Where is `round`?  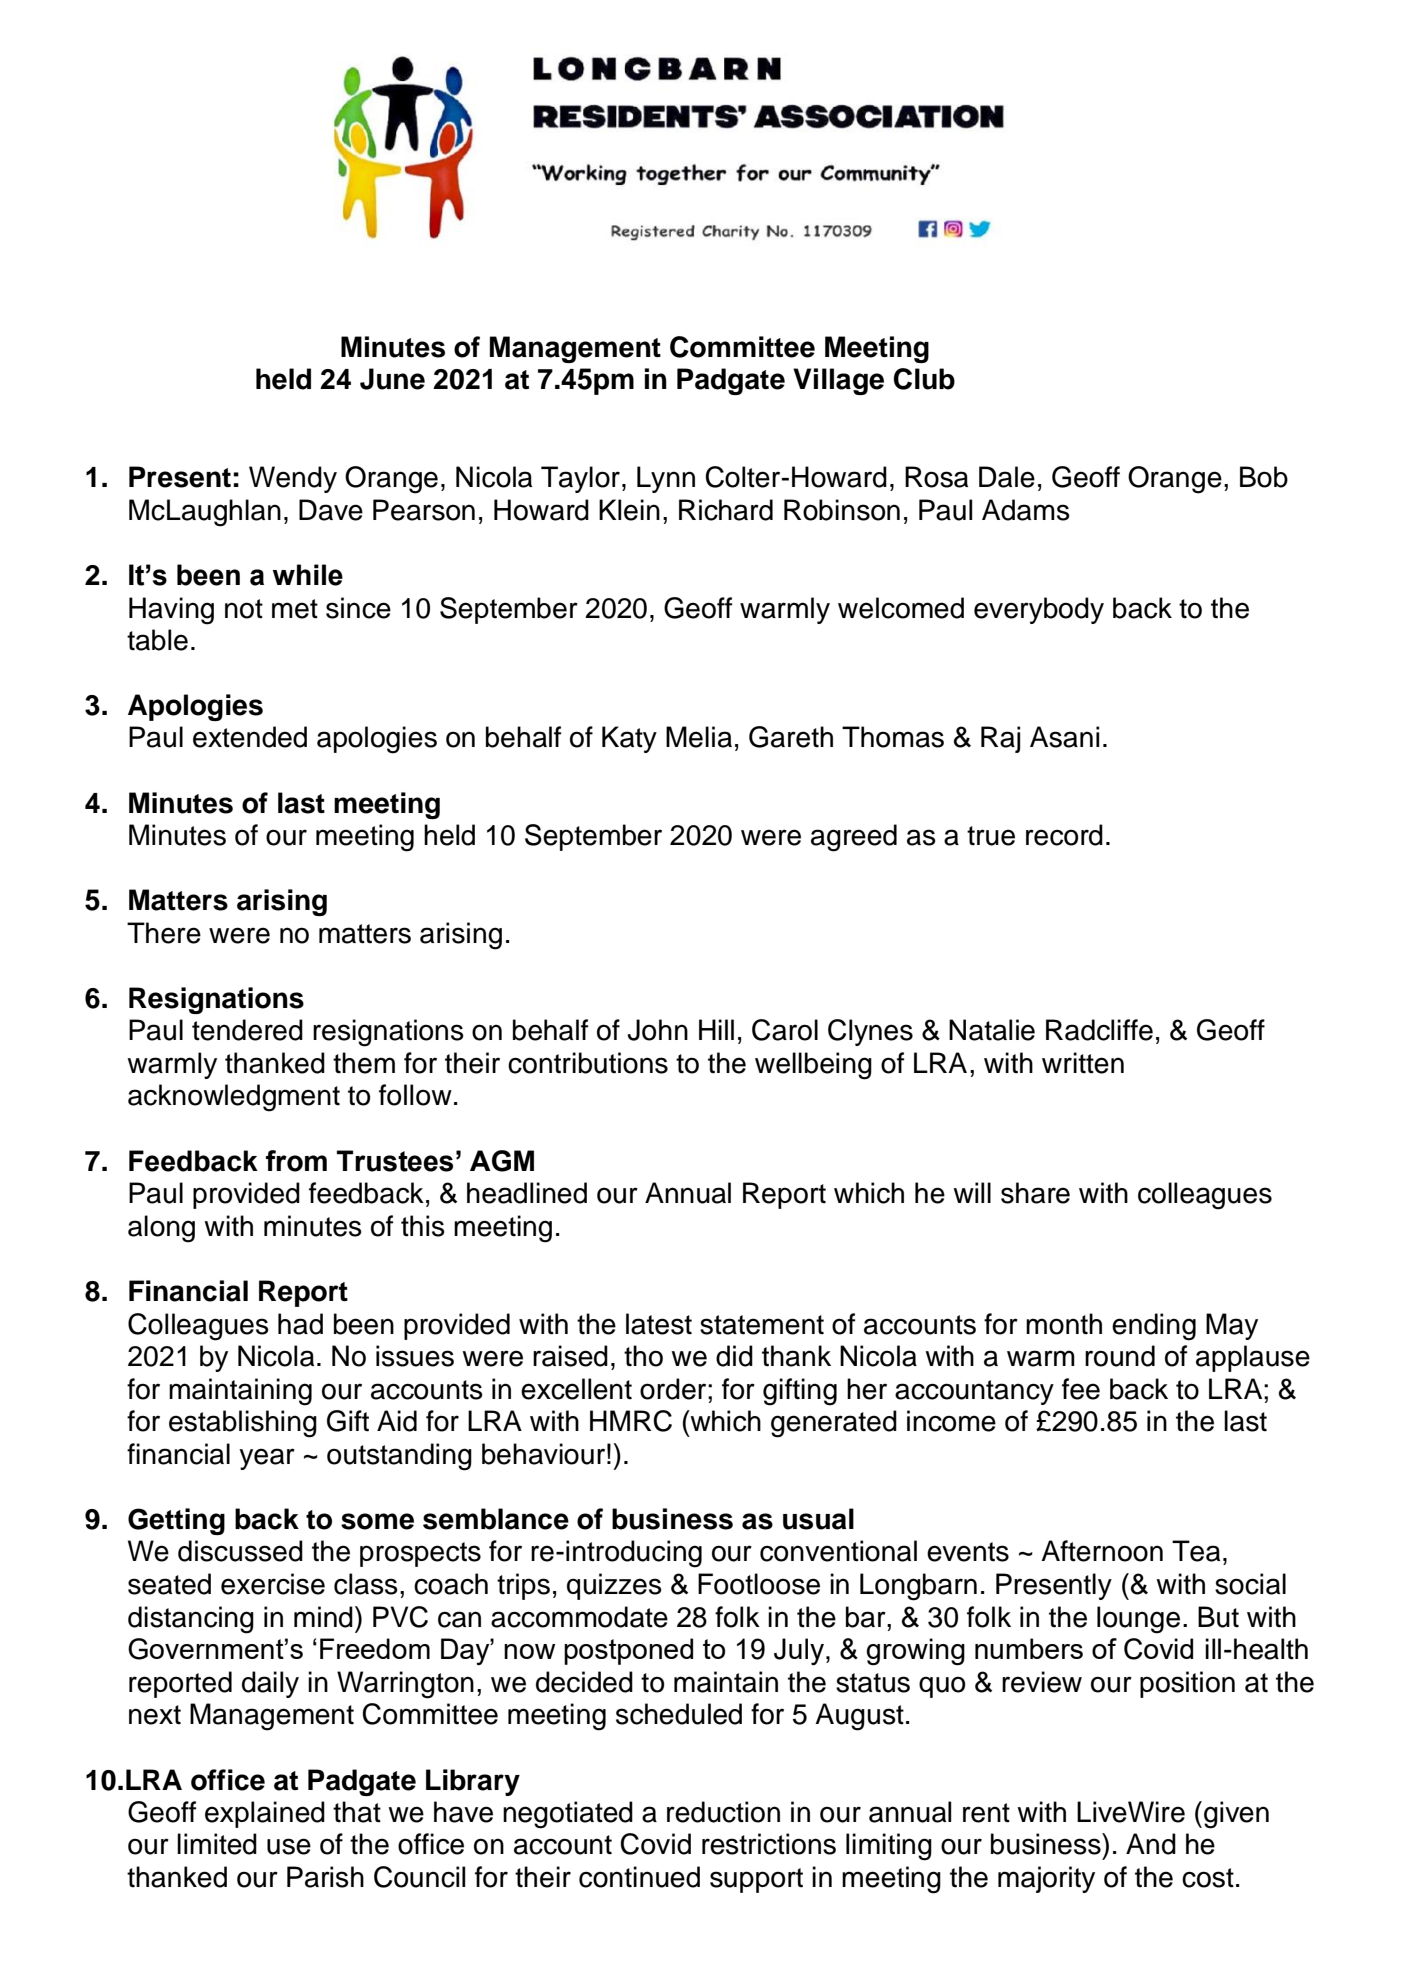 round is located at coordinates (1120, 1356).
